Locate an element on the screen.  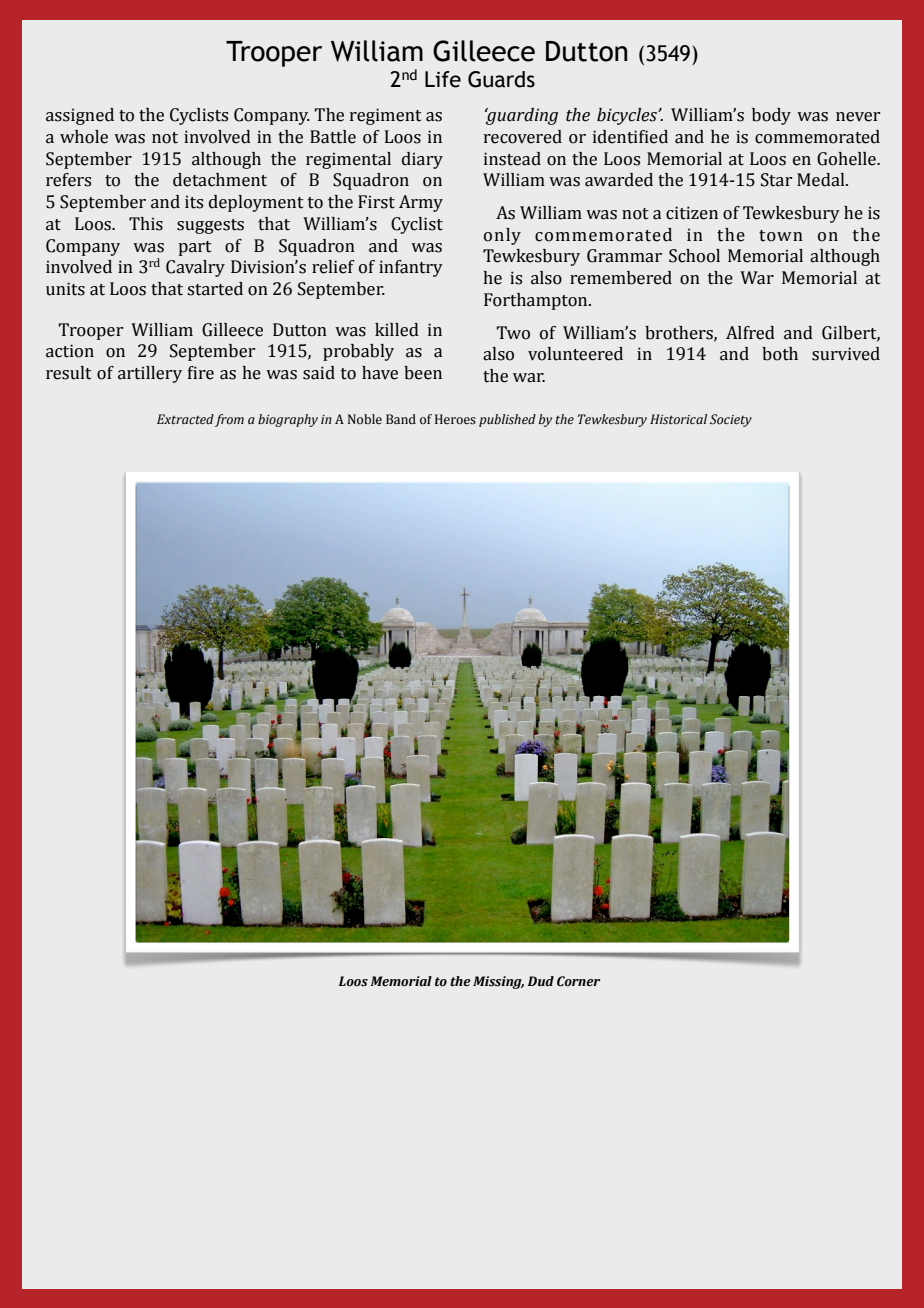
body is located at coordinates (771, 116).
